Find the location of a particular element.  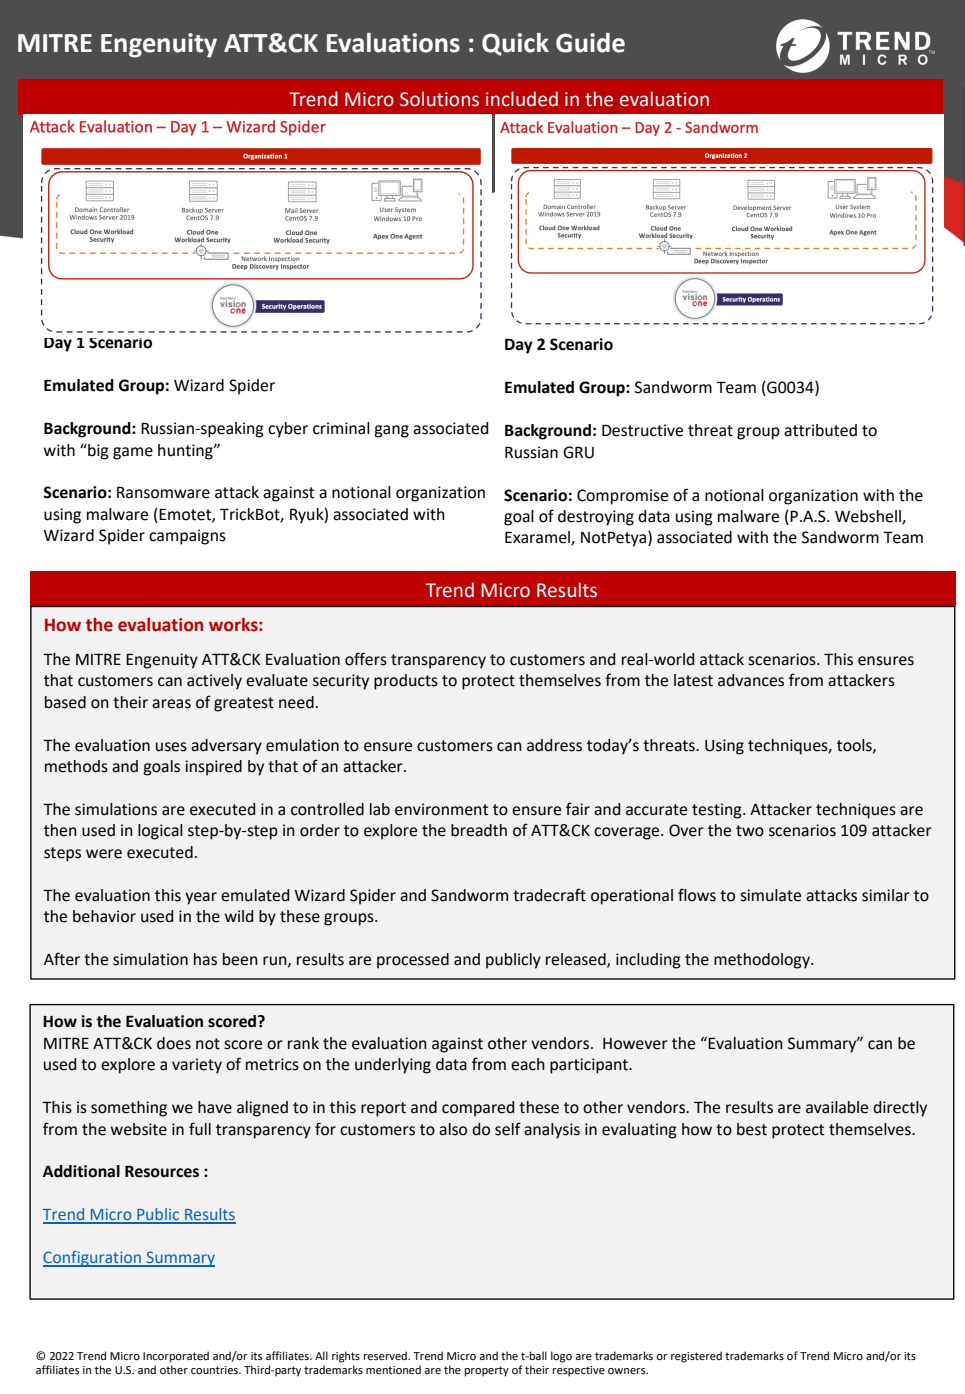

GRU is located at coordinates (578, 452).
